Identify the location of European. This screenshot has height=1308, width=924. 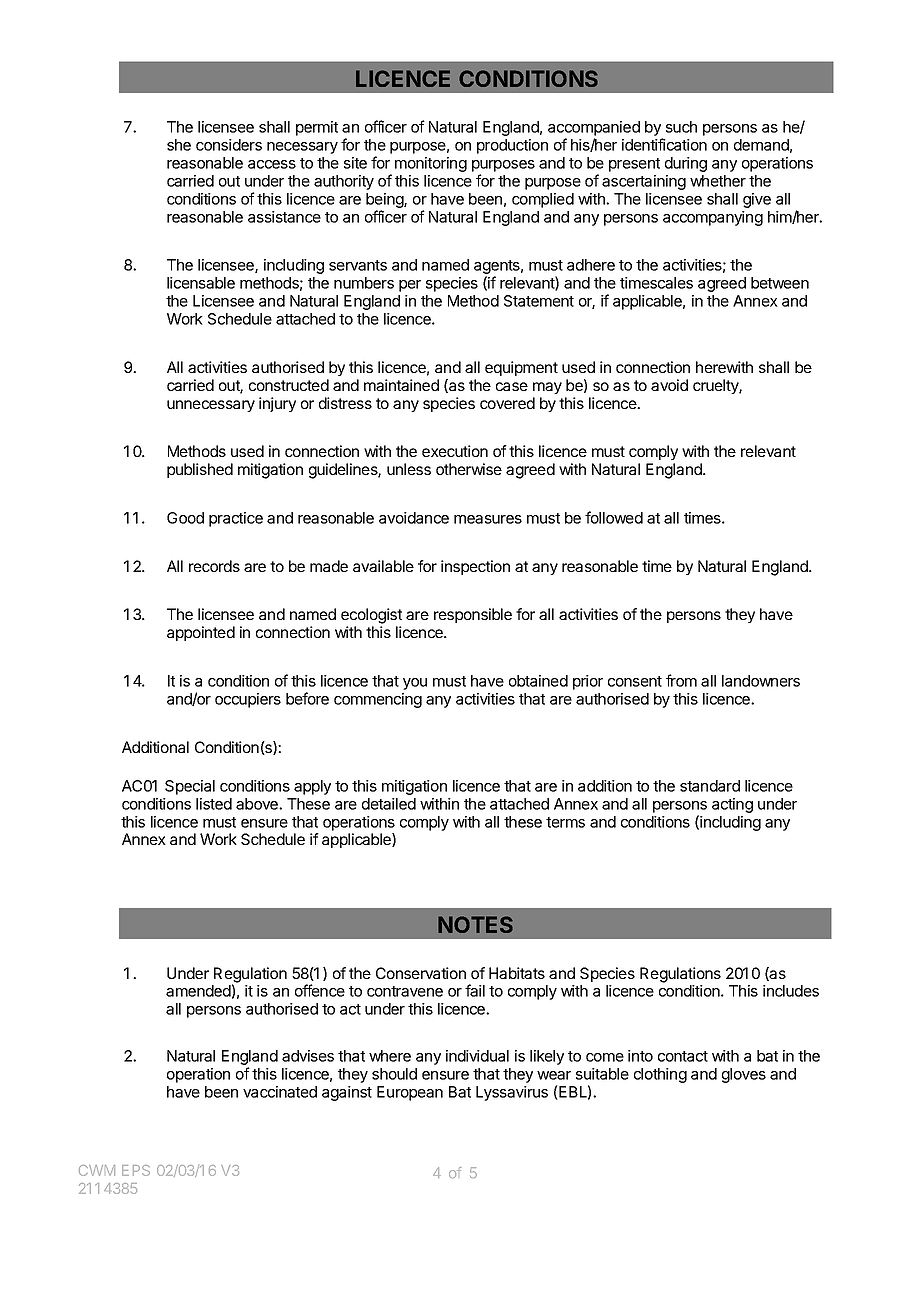
(410, 1093).
